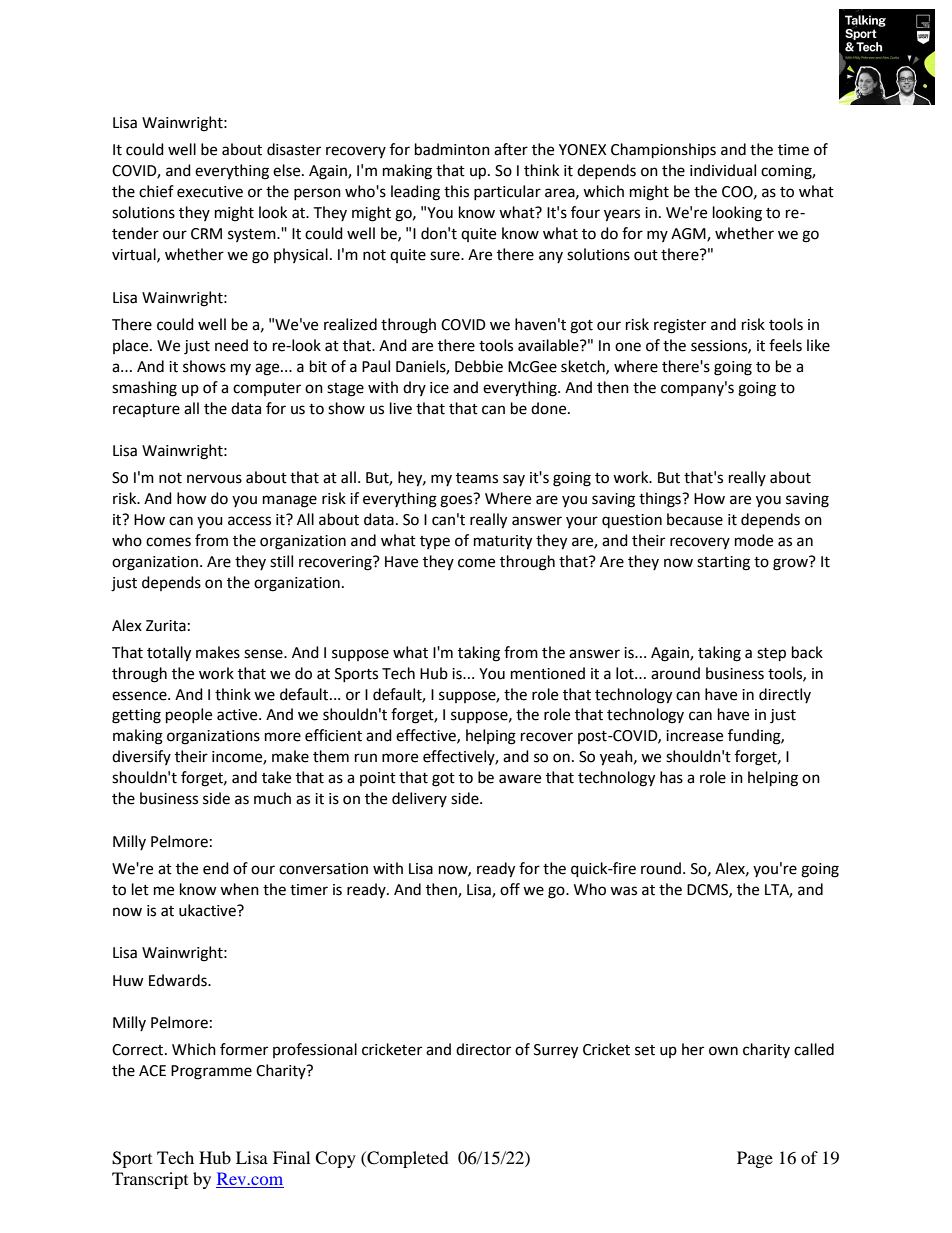 The image size is (952, 1233). Describe the element at coordinates (456, 191) in the image. I see `this` at that location.
